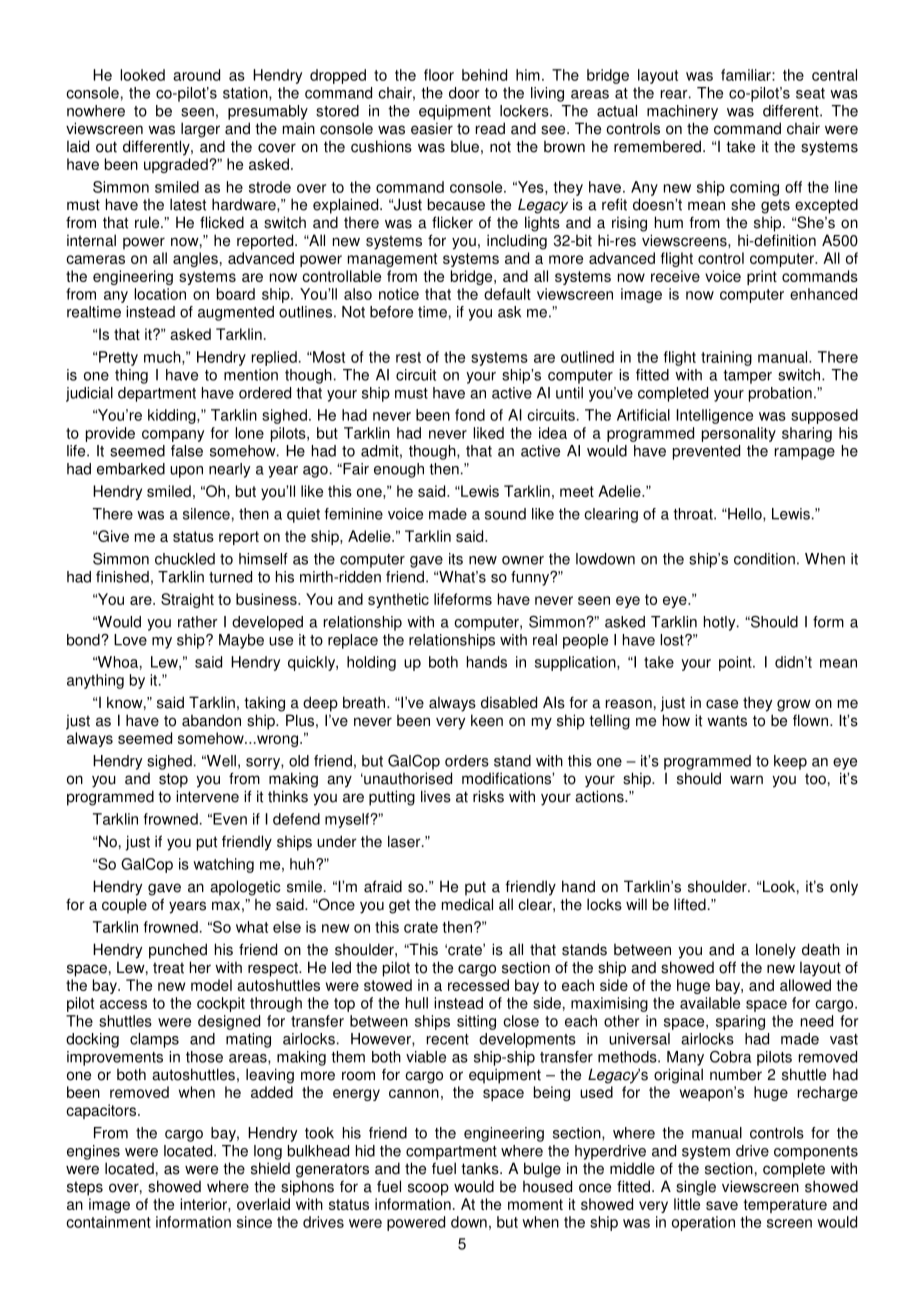 Image resolution: width=924 pixels, height=1308 pixels. What do you see at coordinates (108, 1222) in the image?
I see `containment` at bounding box center [108, 1222].
